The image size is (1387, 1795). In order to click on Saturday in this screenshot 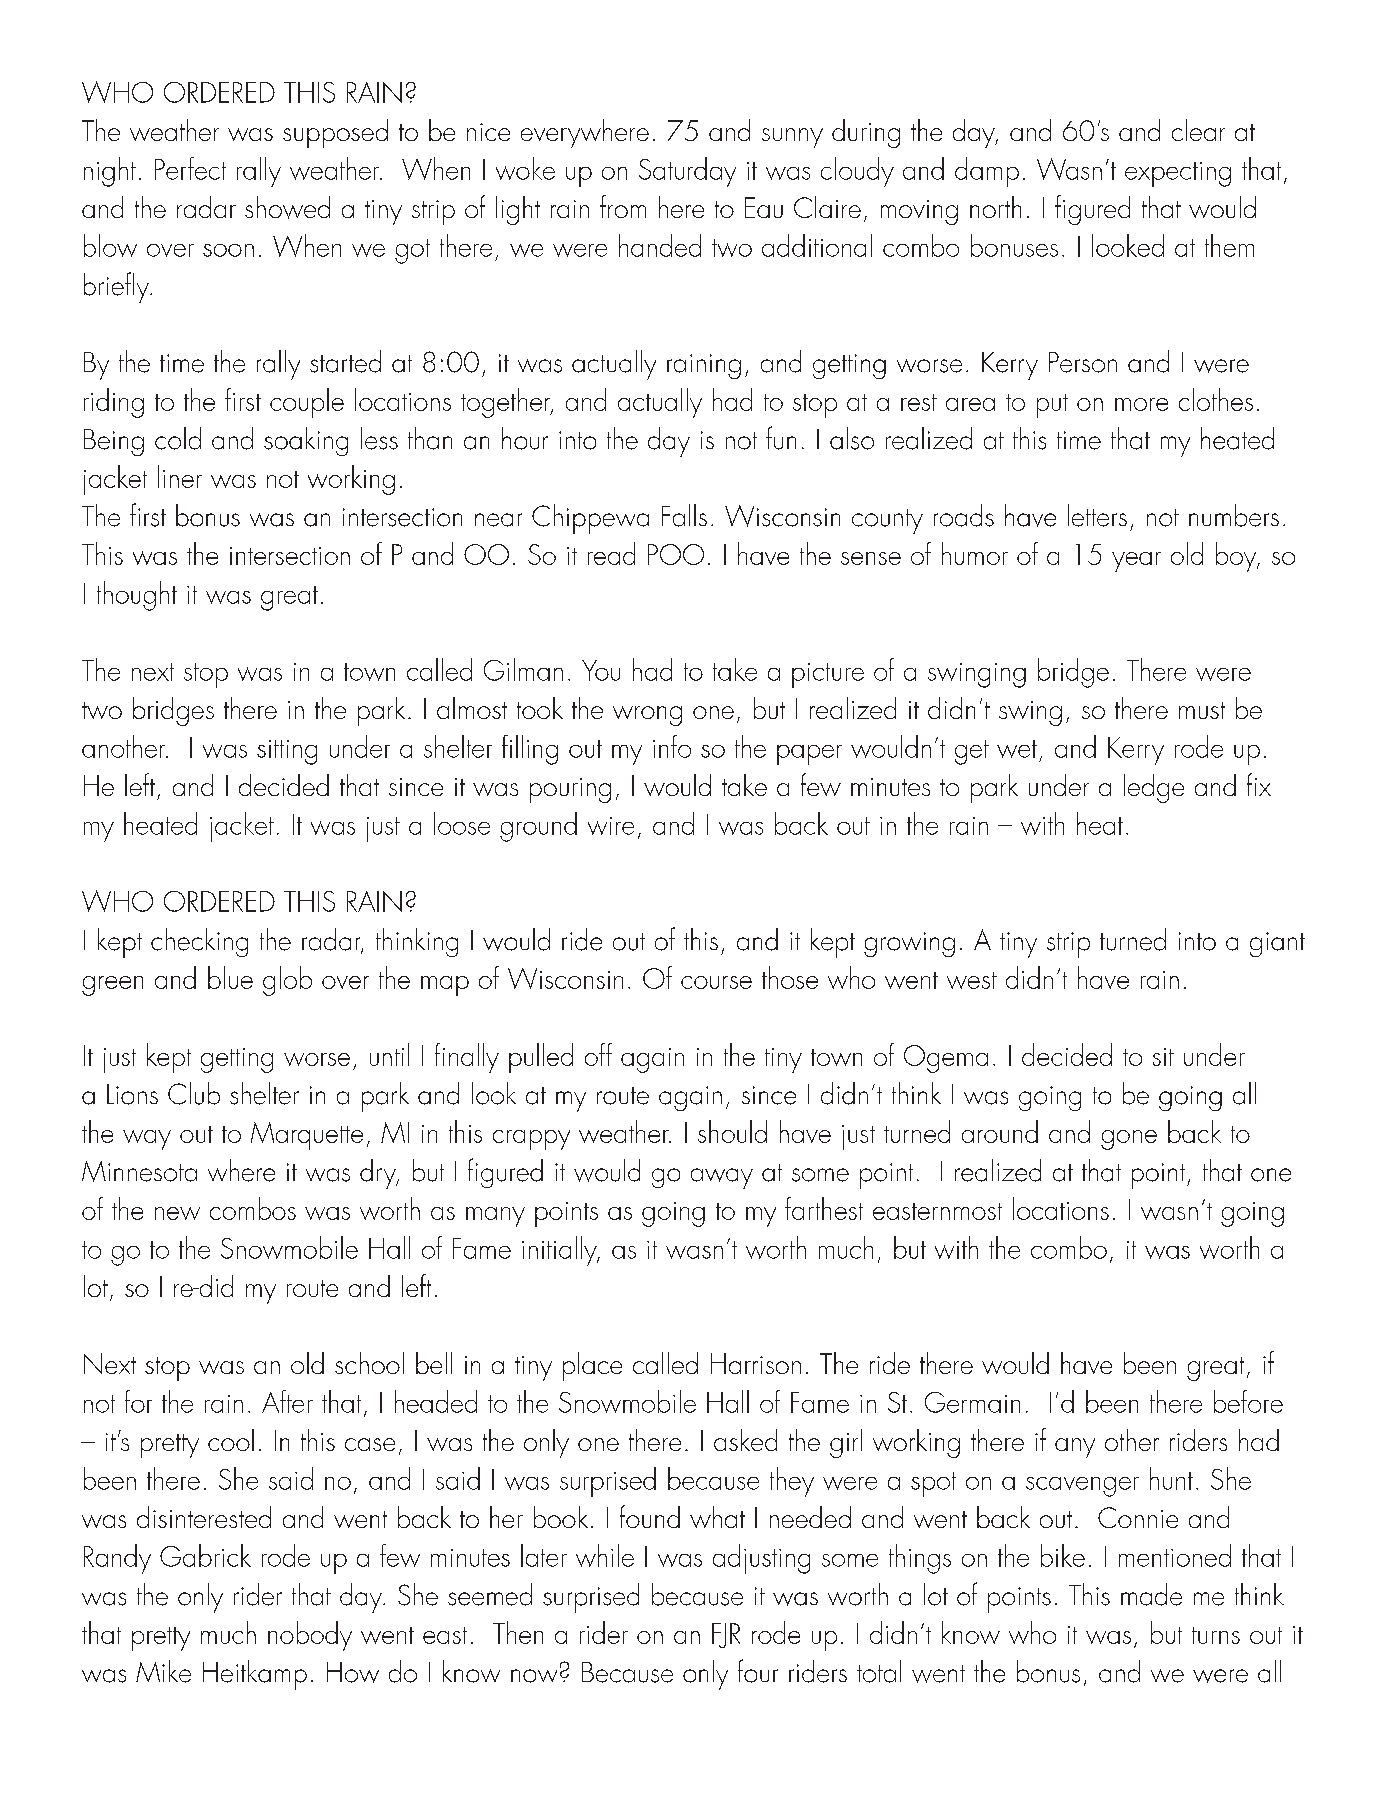, I will do `click(687, 172)`.
